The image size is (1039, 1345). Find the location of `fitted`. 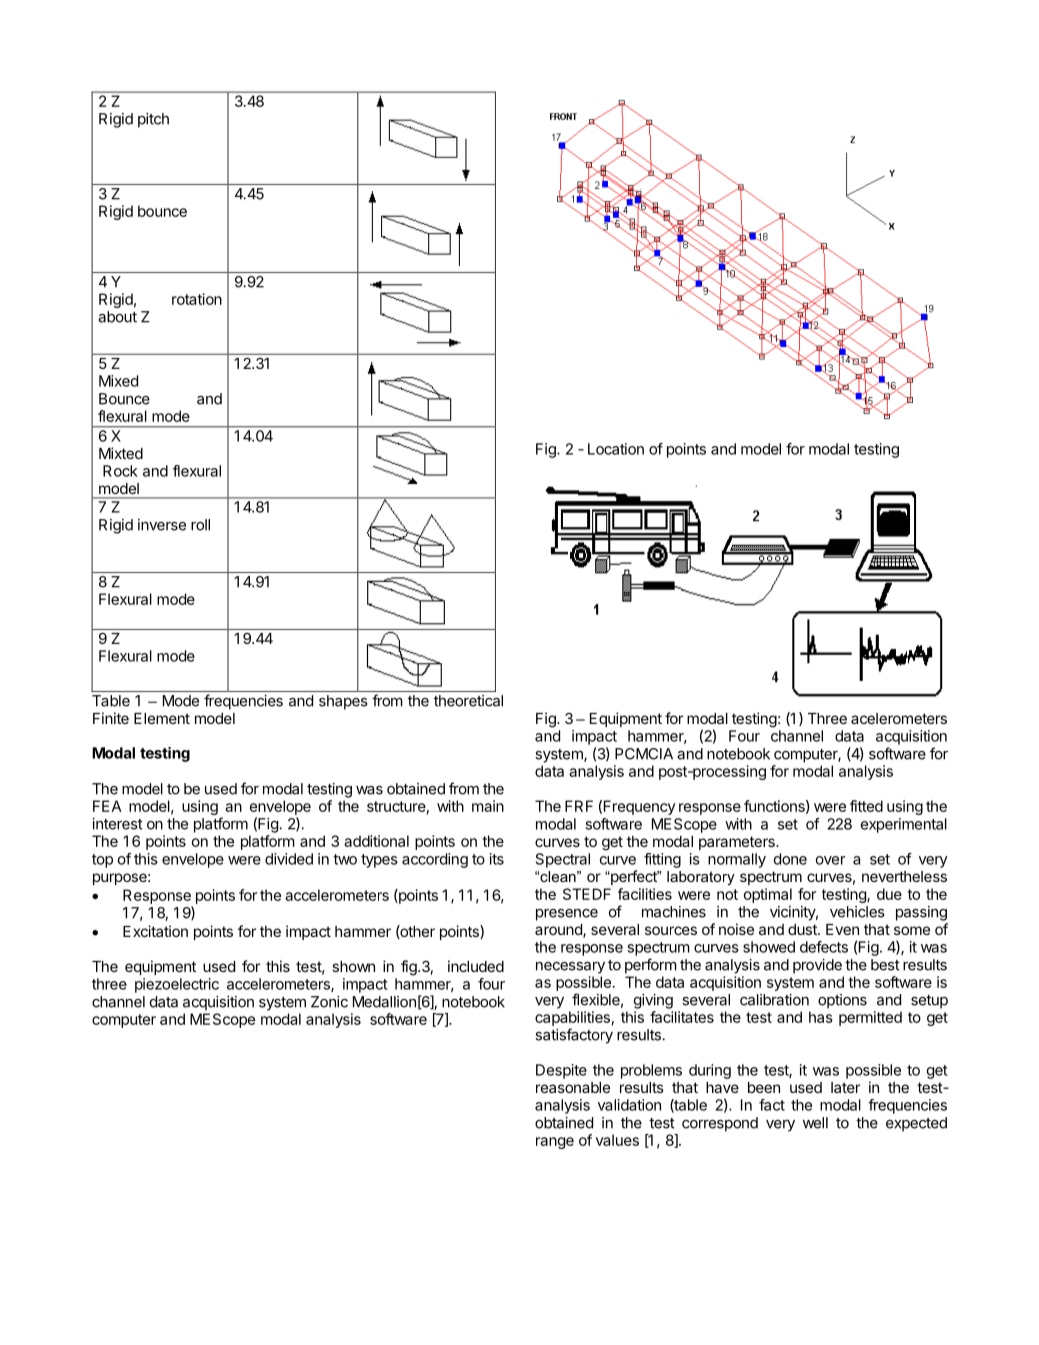

fitted is located at coordinates (866, 806).
